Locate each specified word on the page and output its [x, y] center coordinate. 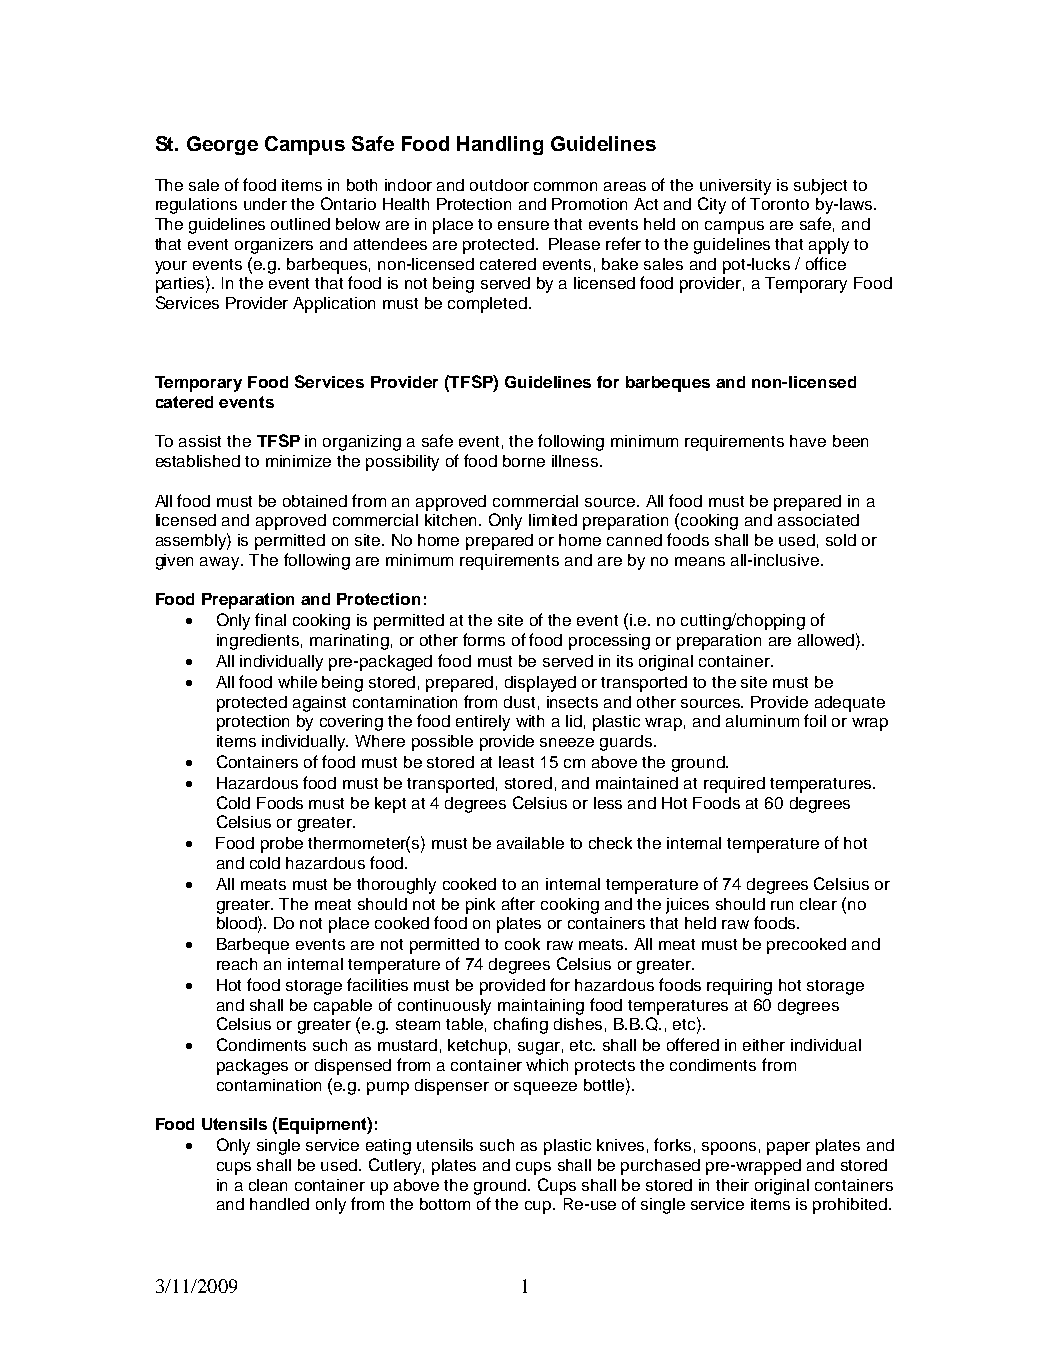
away [221, 563]
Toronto [779, 204]
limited [553, 520]
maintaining [541, 1007]
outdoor [499, 185]
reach [237, 964]
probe [282, 845]
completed [487, 305]
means [700, 561]
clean [268, 1185]
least [516, 762]
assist [200, 441]
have [808, 441]
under [265, 204]
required [734, 785]
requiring [739, 987]
